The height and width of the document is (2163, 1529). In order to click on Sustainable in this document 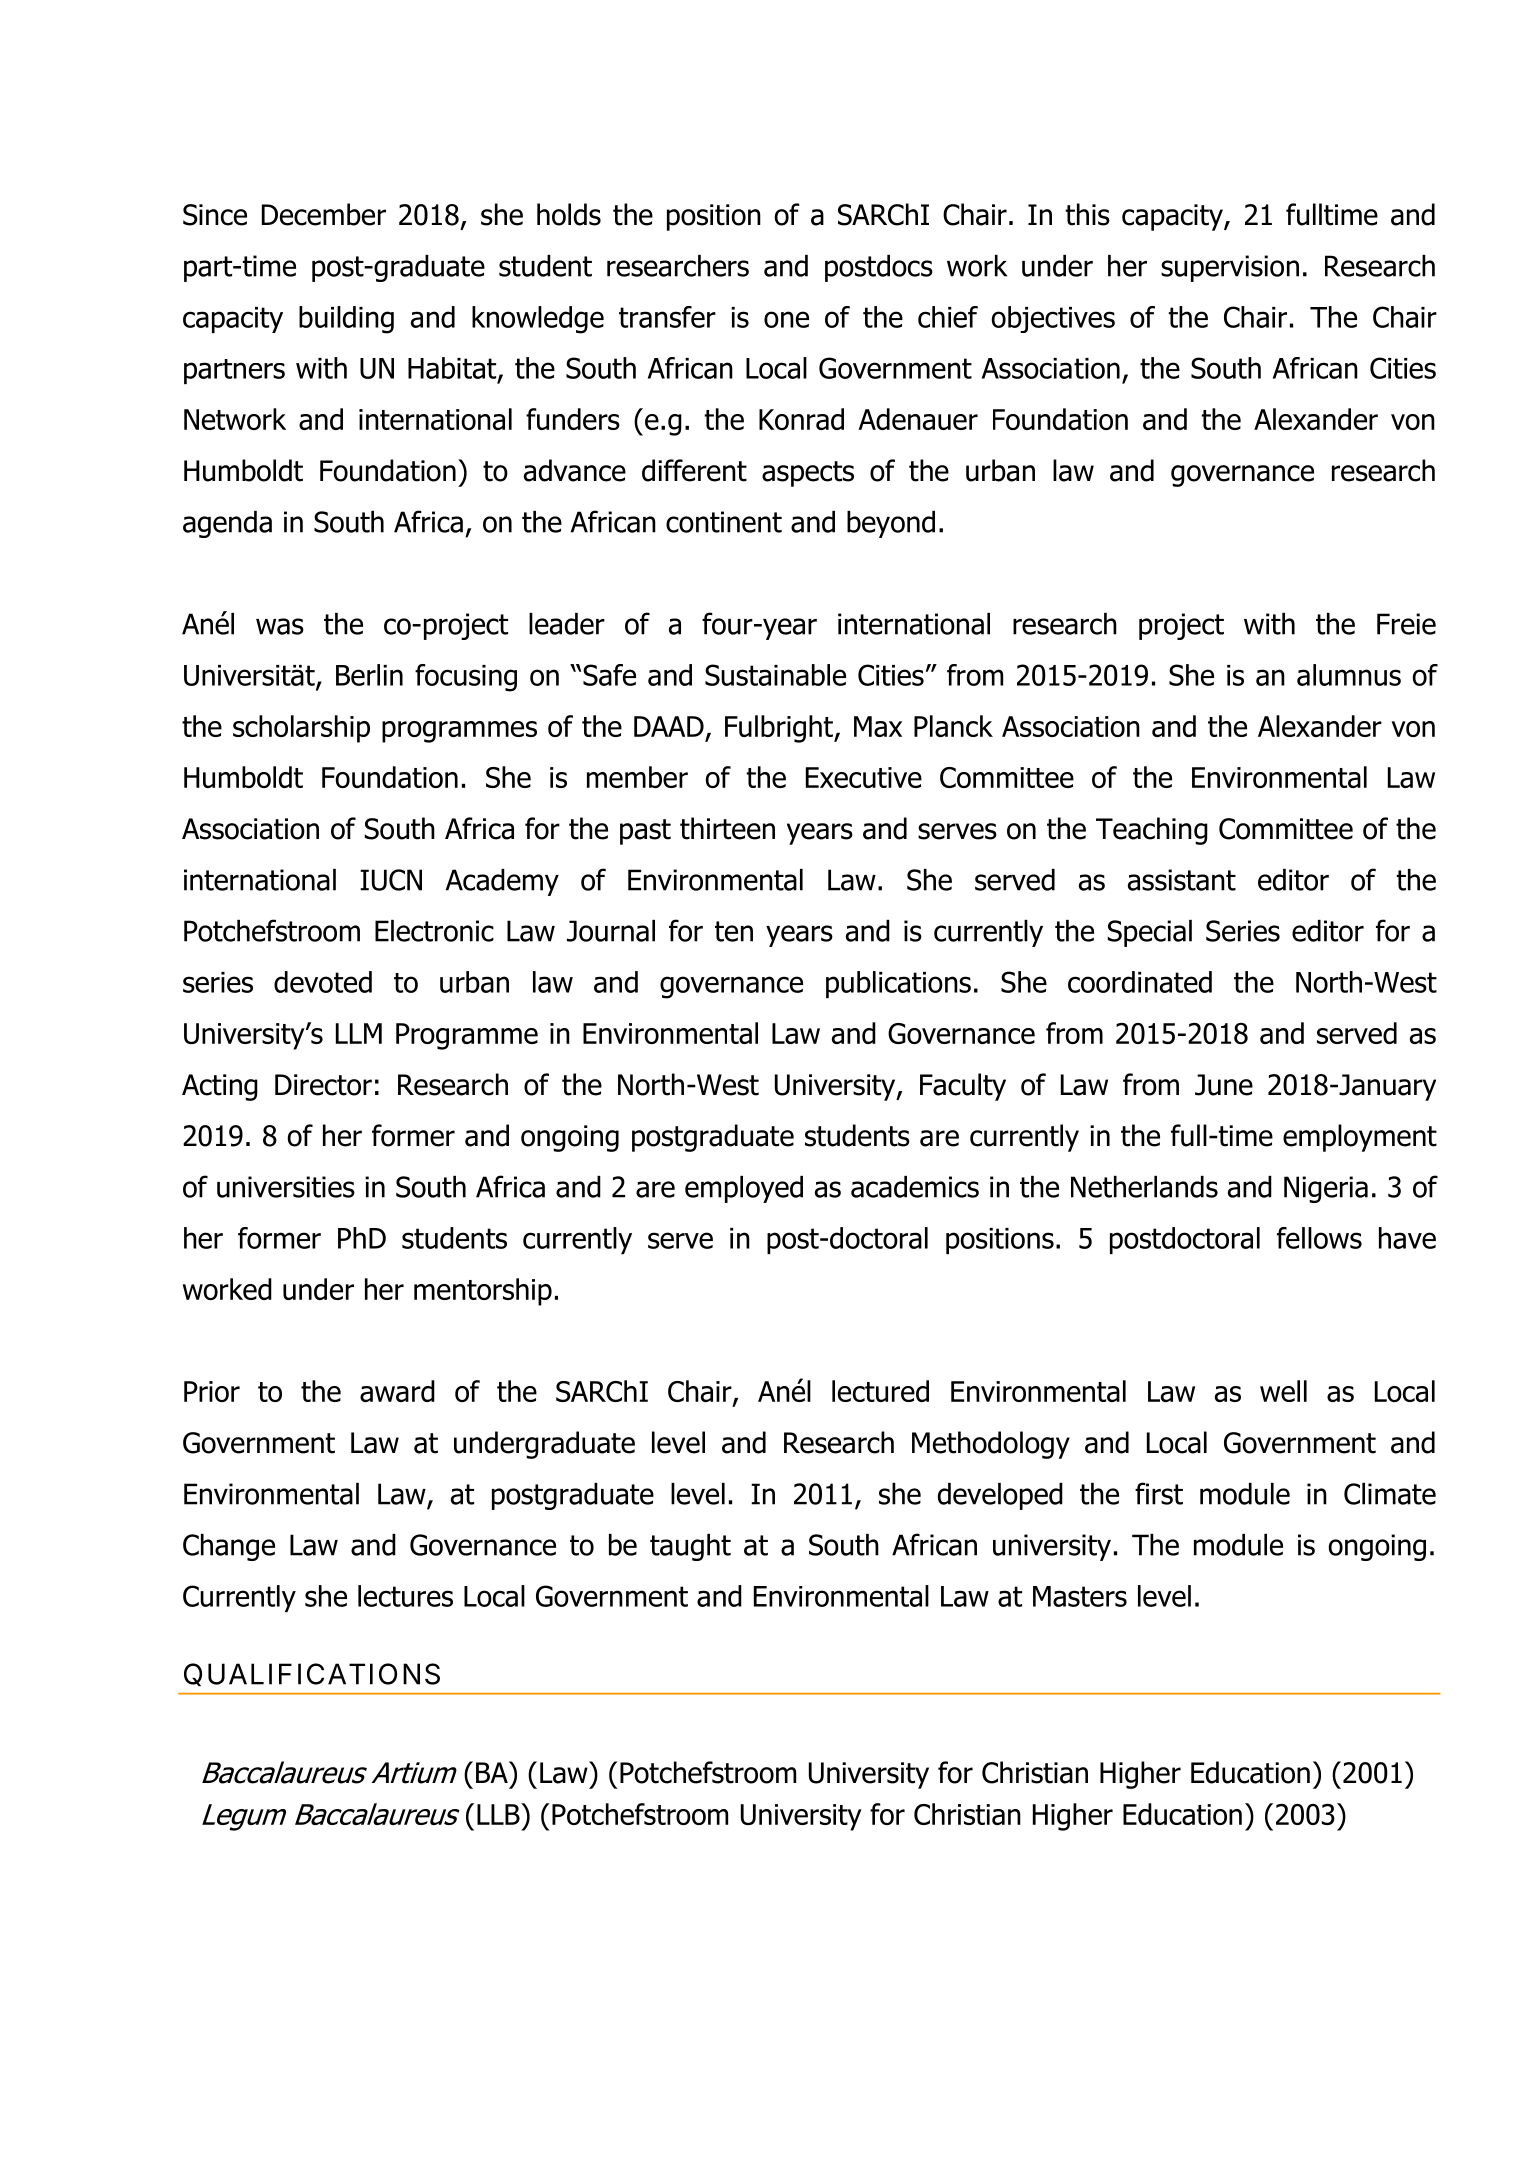, I will do `click(775, 675)`.
